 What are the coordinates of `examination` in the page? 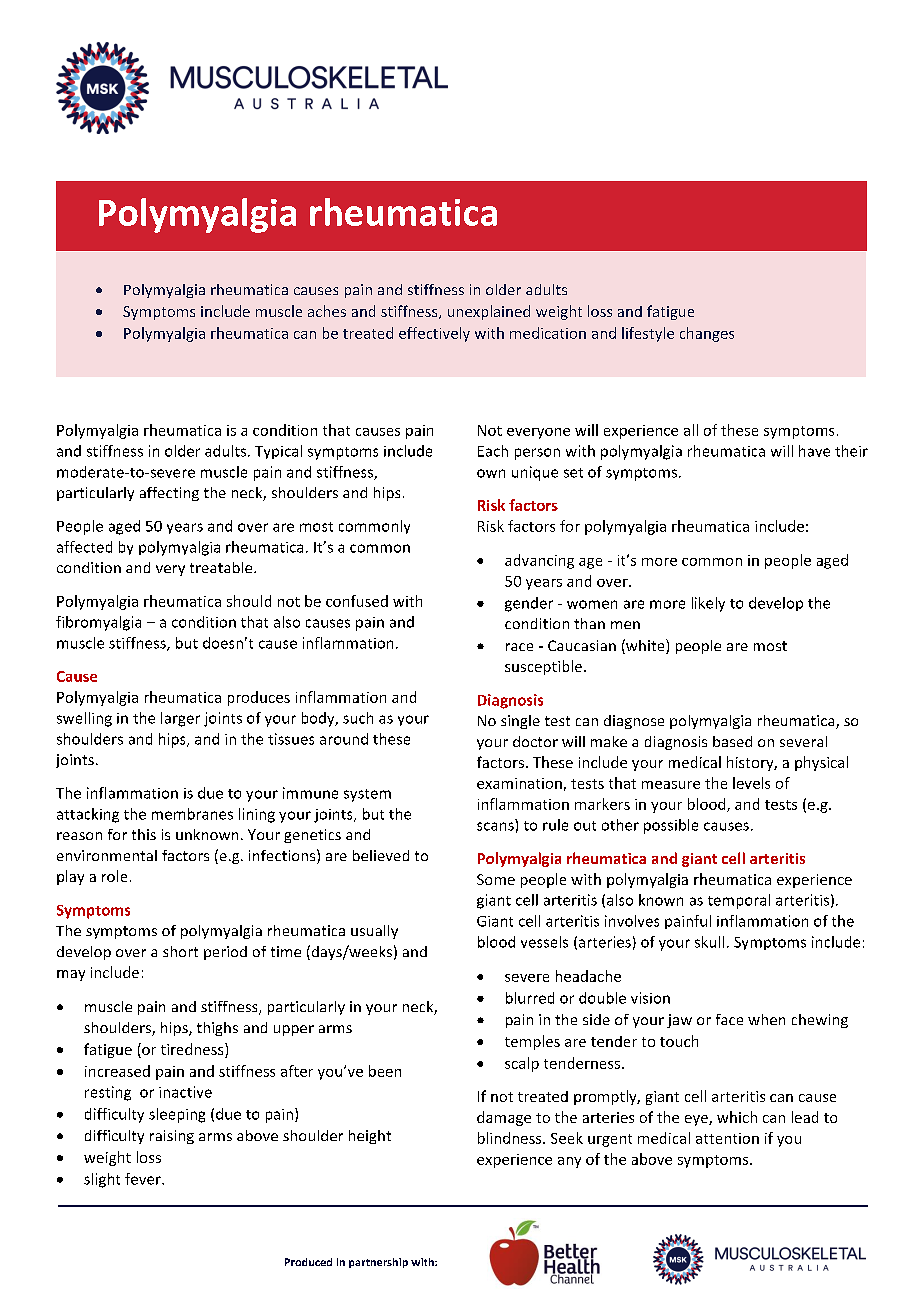 It's located at (519, 783).
